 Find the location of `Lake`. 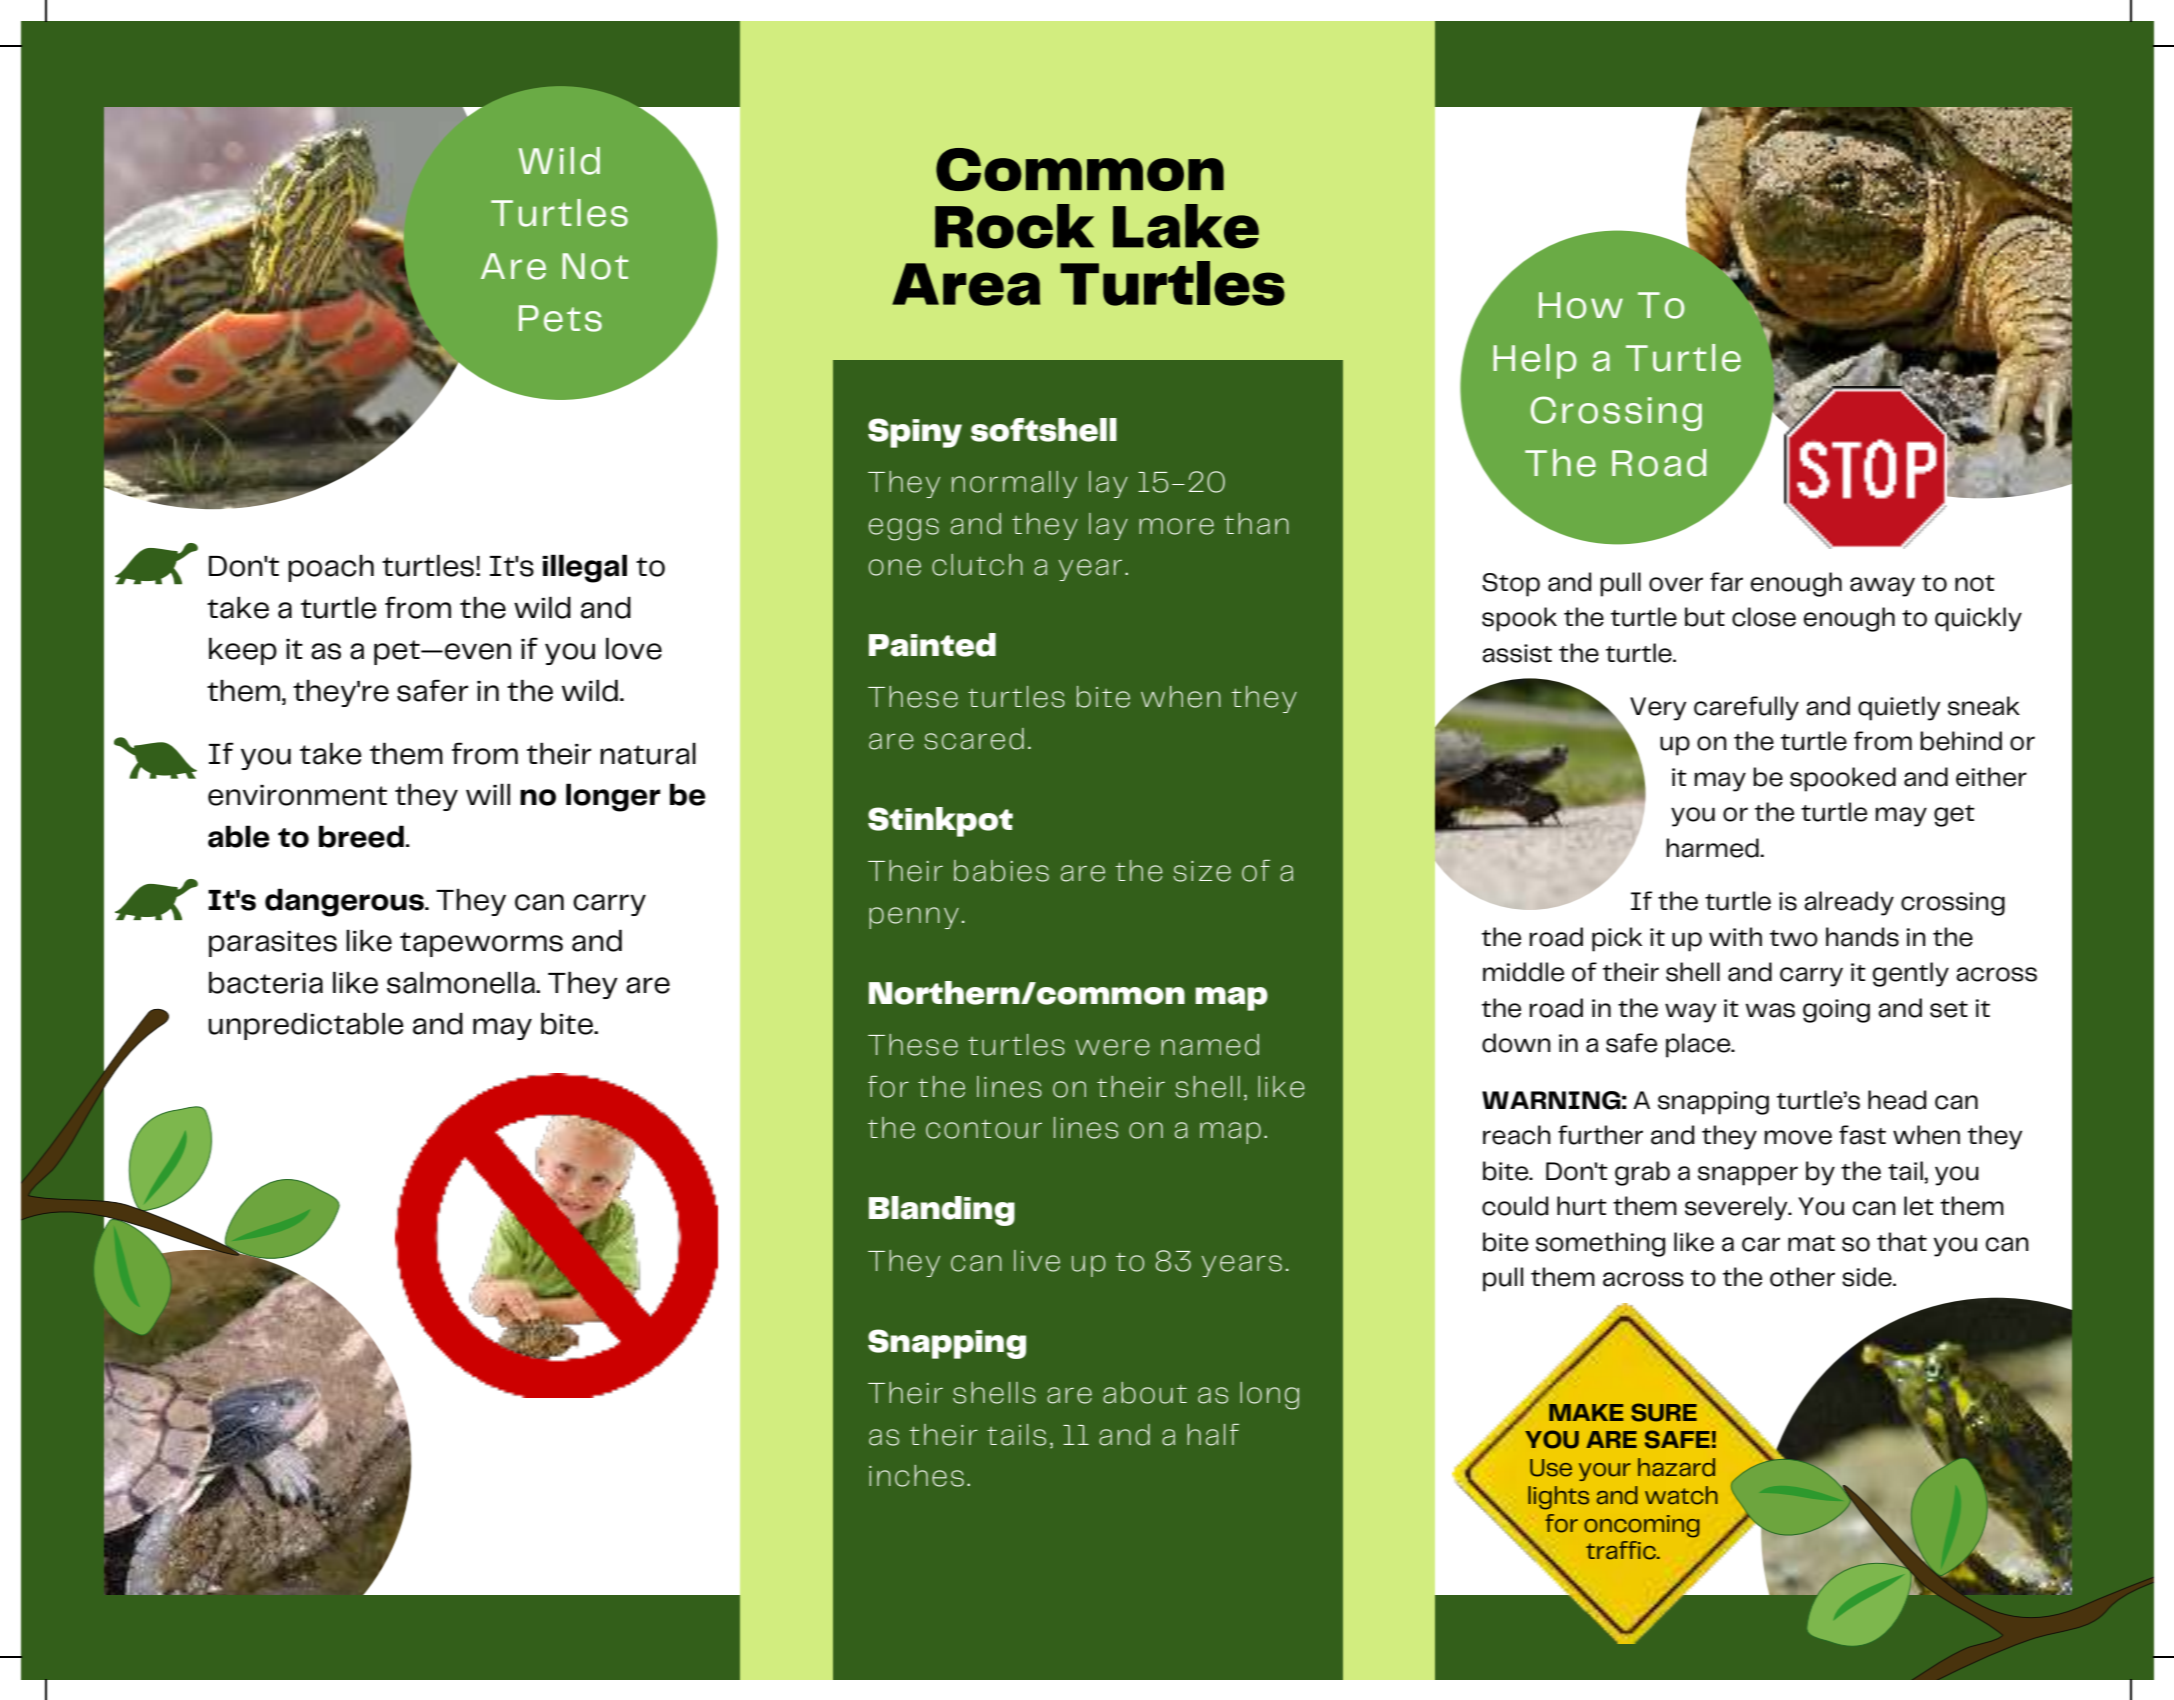

Lake is located at coordinates (1186, 226).
